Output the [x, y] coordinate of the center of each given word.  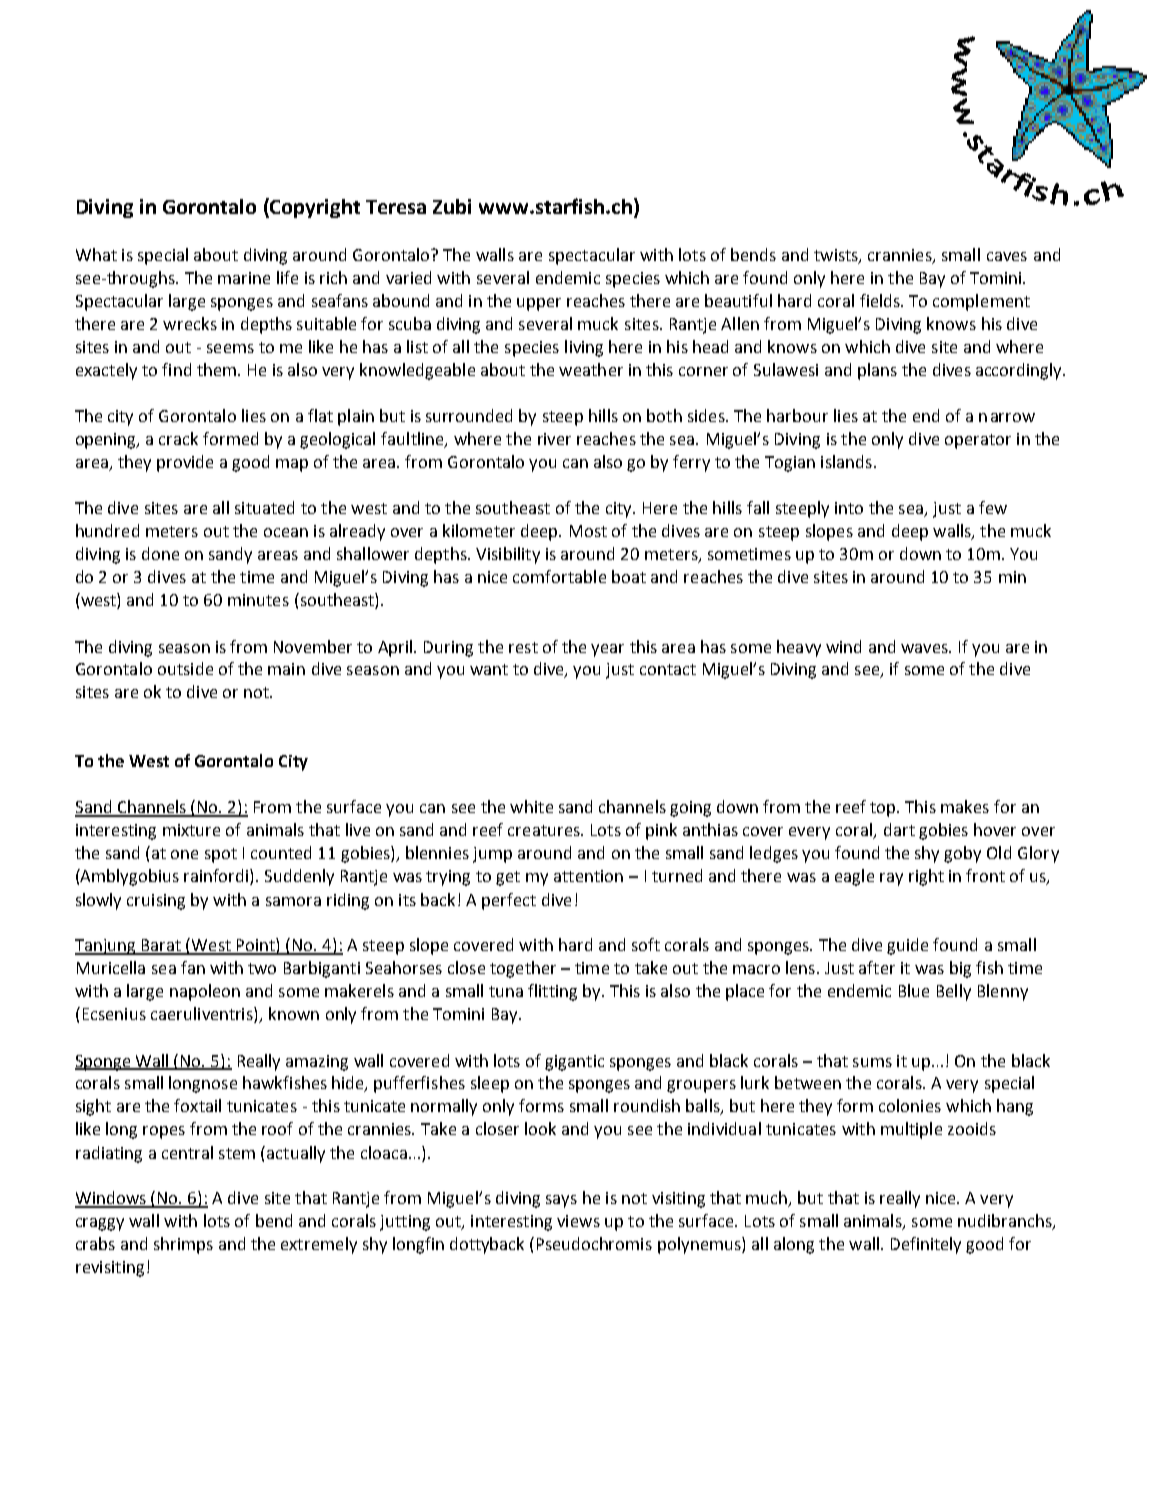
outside [185, 668]
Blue [914, 990]
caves [1007, 256]
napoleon [205, 992]
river [554, 439]
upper [539, 304]
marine [244, 278]
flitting [552, 992]
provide [185, 463]
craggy [100, 1224]
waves [925, 648]
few [993, 507]
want [489, 669]
